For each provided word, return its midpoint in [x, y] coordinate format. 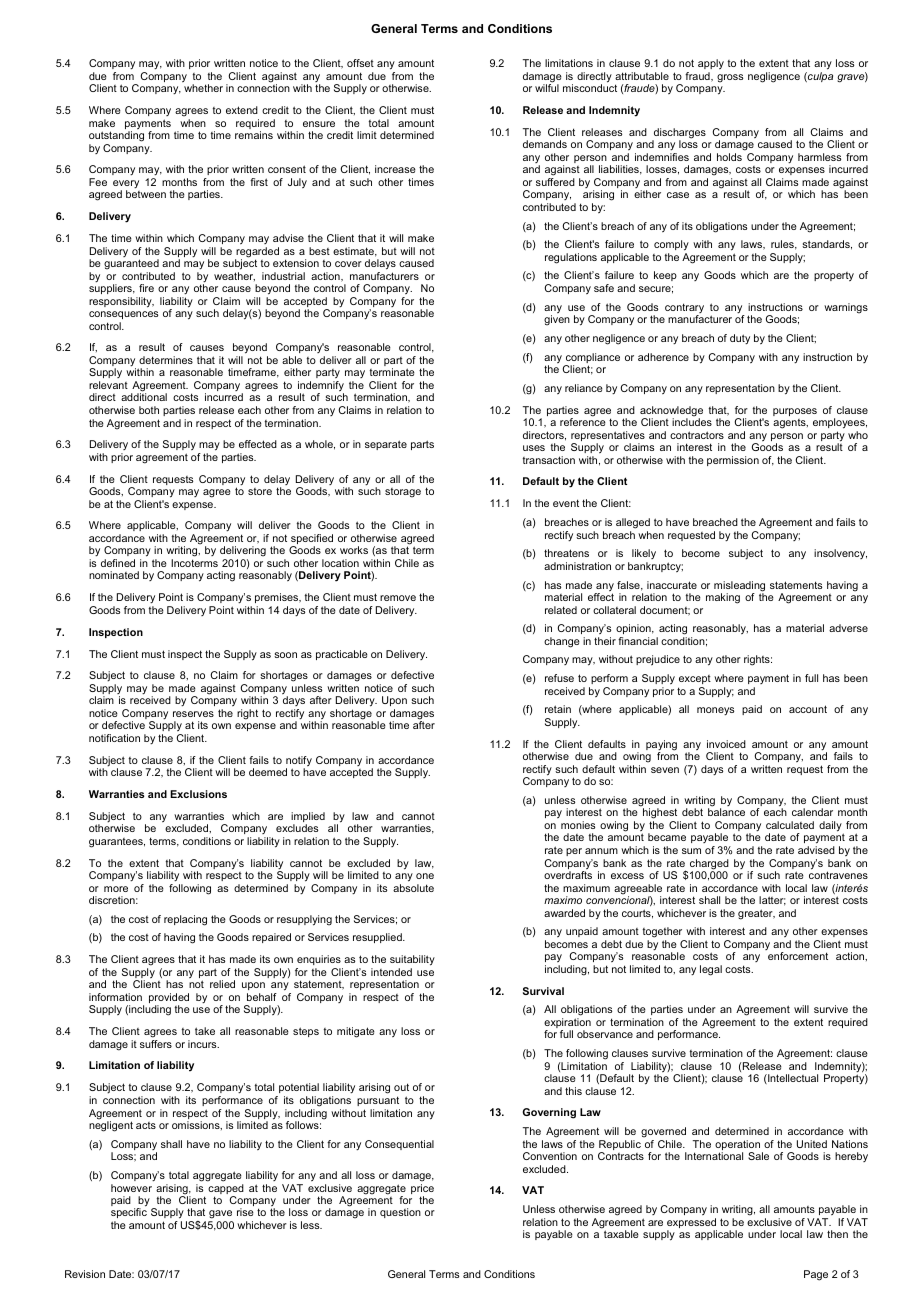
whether [203, 88]
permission [733, 461]
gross [730, 78]
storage [403, 493]
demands [545, 144]
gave [220, 1216]
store [260, 491]
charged [709, 865]
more [116, 889]
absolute [413, 888]
